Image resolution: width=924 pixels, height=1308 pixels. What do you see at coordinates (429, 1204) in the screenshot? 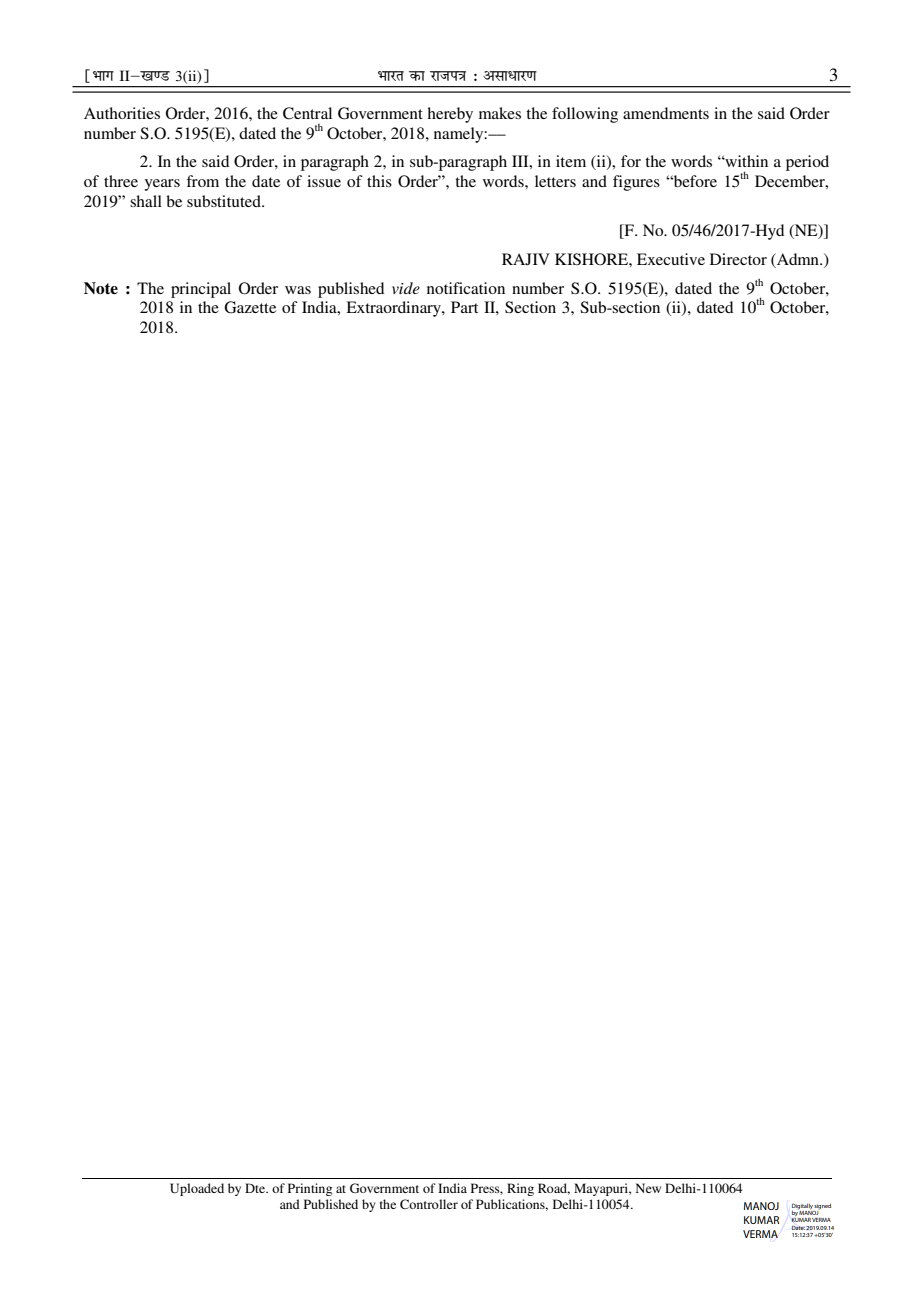
I see `Controller` at bounding box center [429, 1204].
